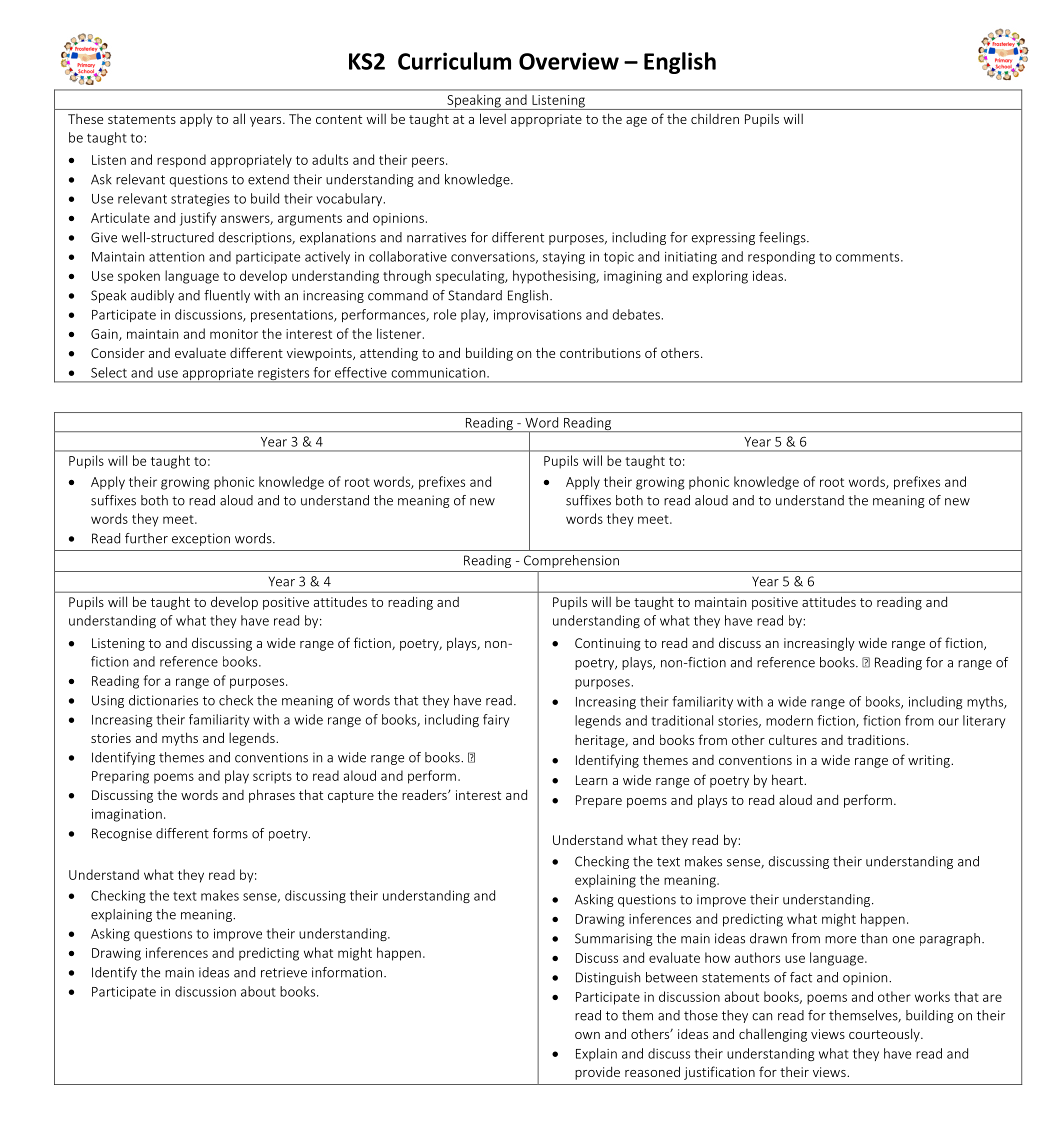  What do you see at coordinates (493, 118) in the document?
I see `level` at bounding box center [493, 118].
